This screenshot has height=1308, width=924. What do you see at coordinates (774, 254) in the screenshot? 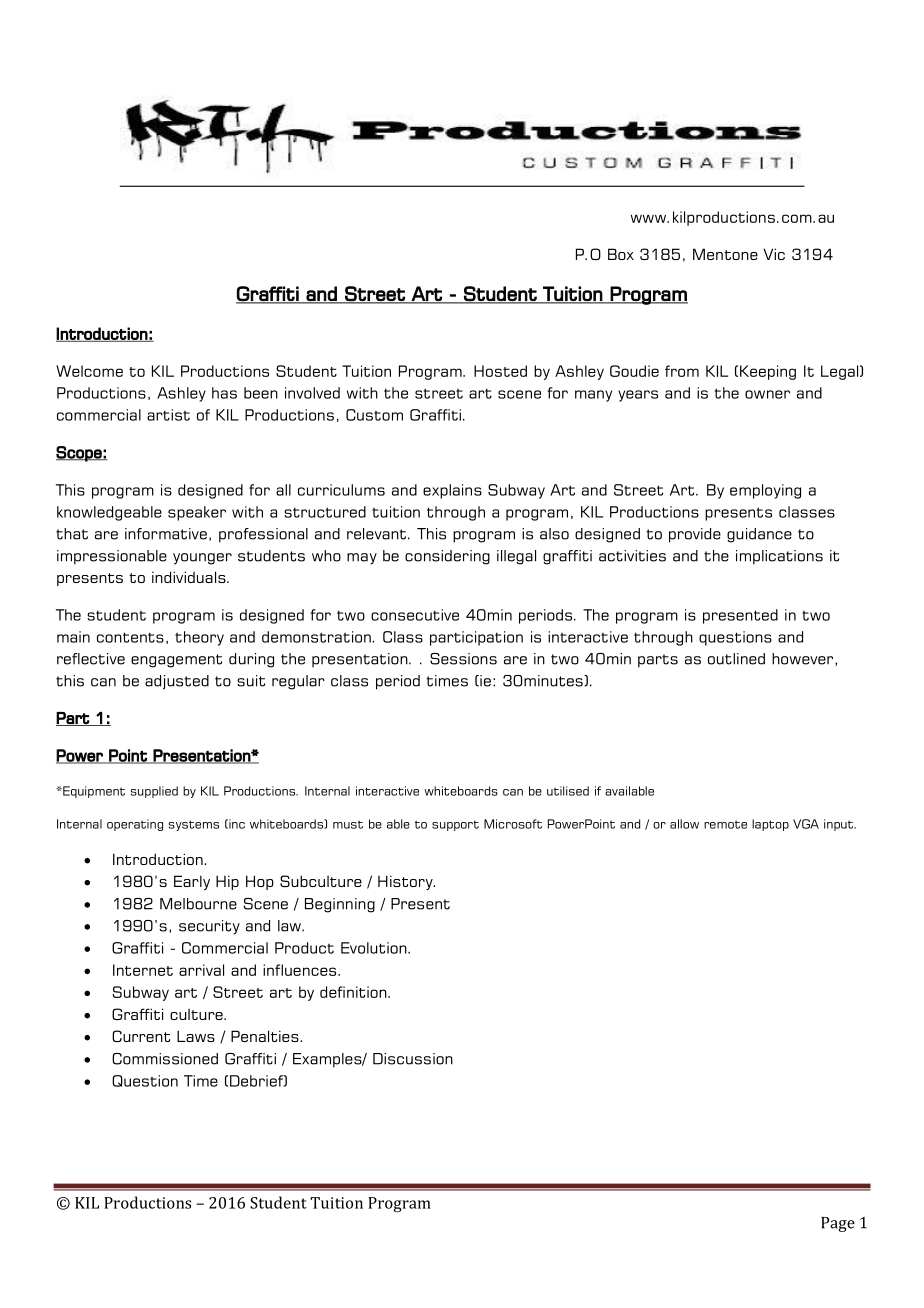
I see `Vic` at bounding box center [774, 254].
